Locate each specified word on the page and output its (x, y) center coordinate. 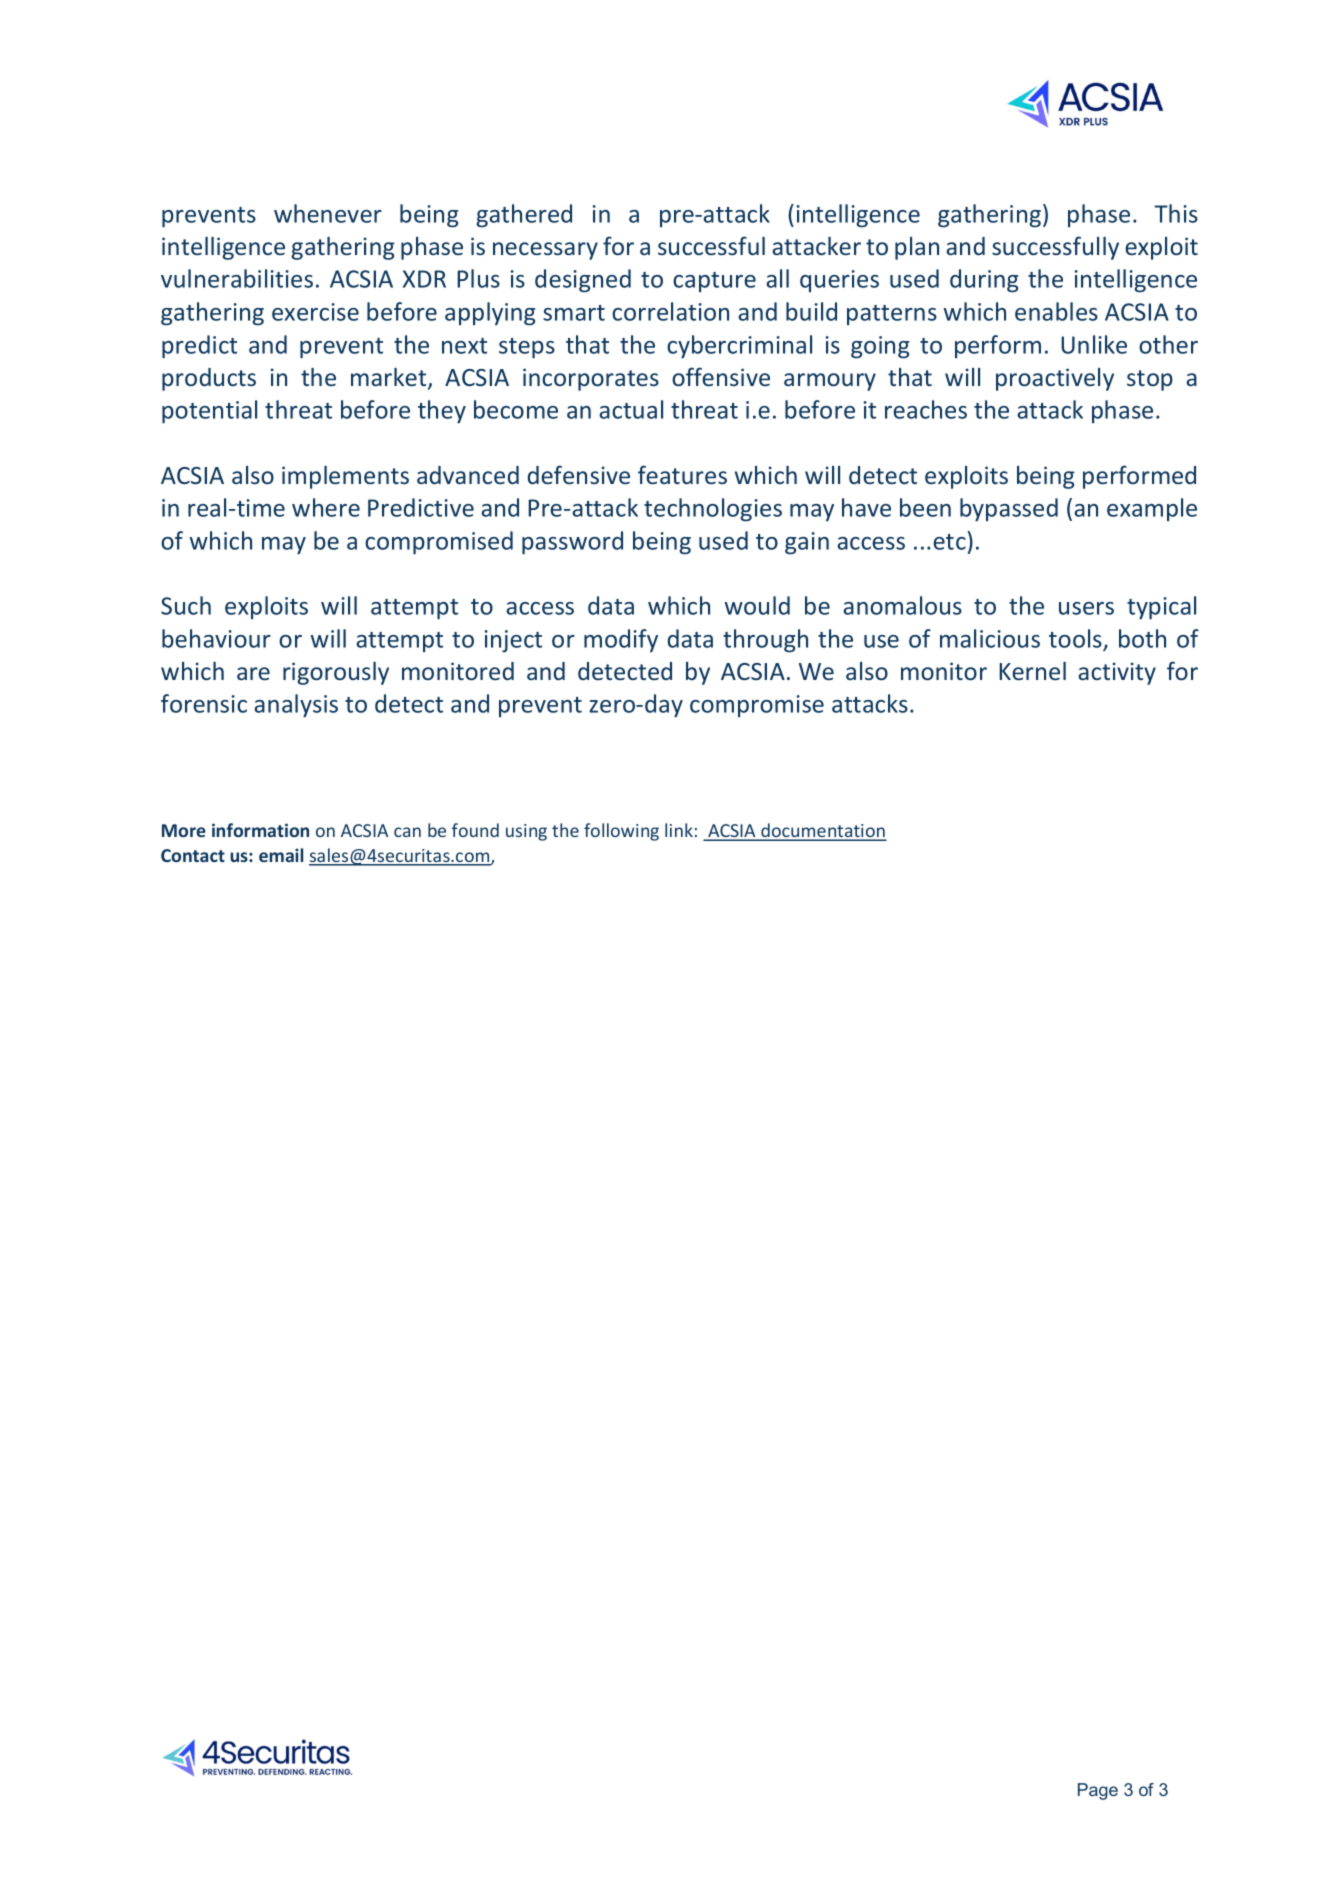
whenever (328, 213)
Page (1098, 1791)
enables (1056, 311)
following (621, 832)
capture (714, 282)
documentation (823, 831)
